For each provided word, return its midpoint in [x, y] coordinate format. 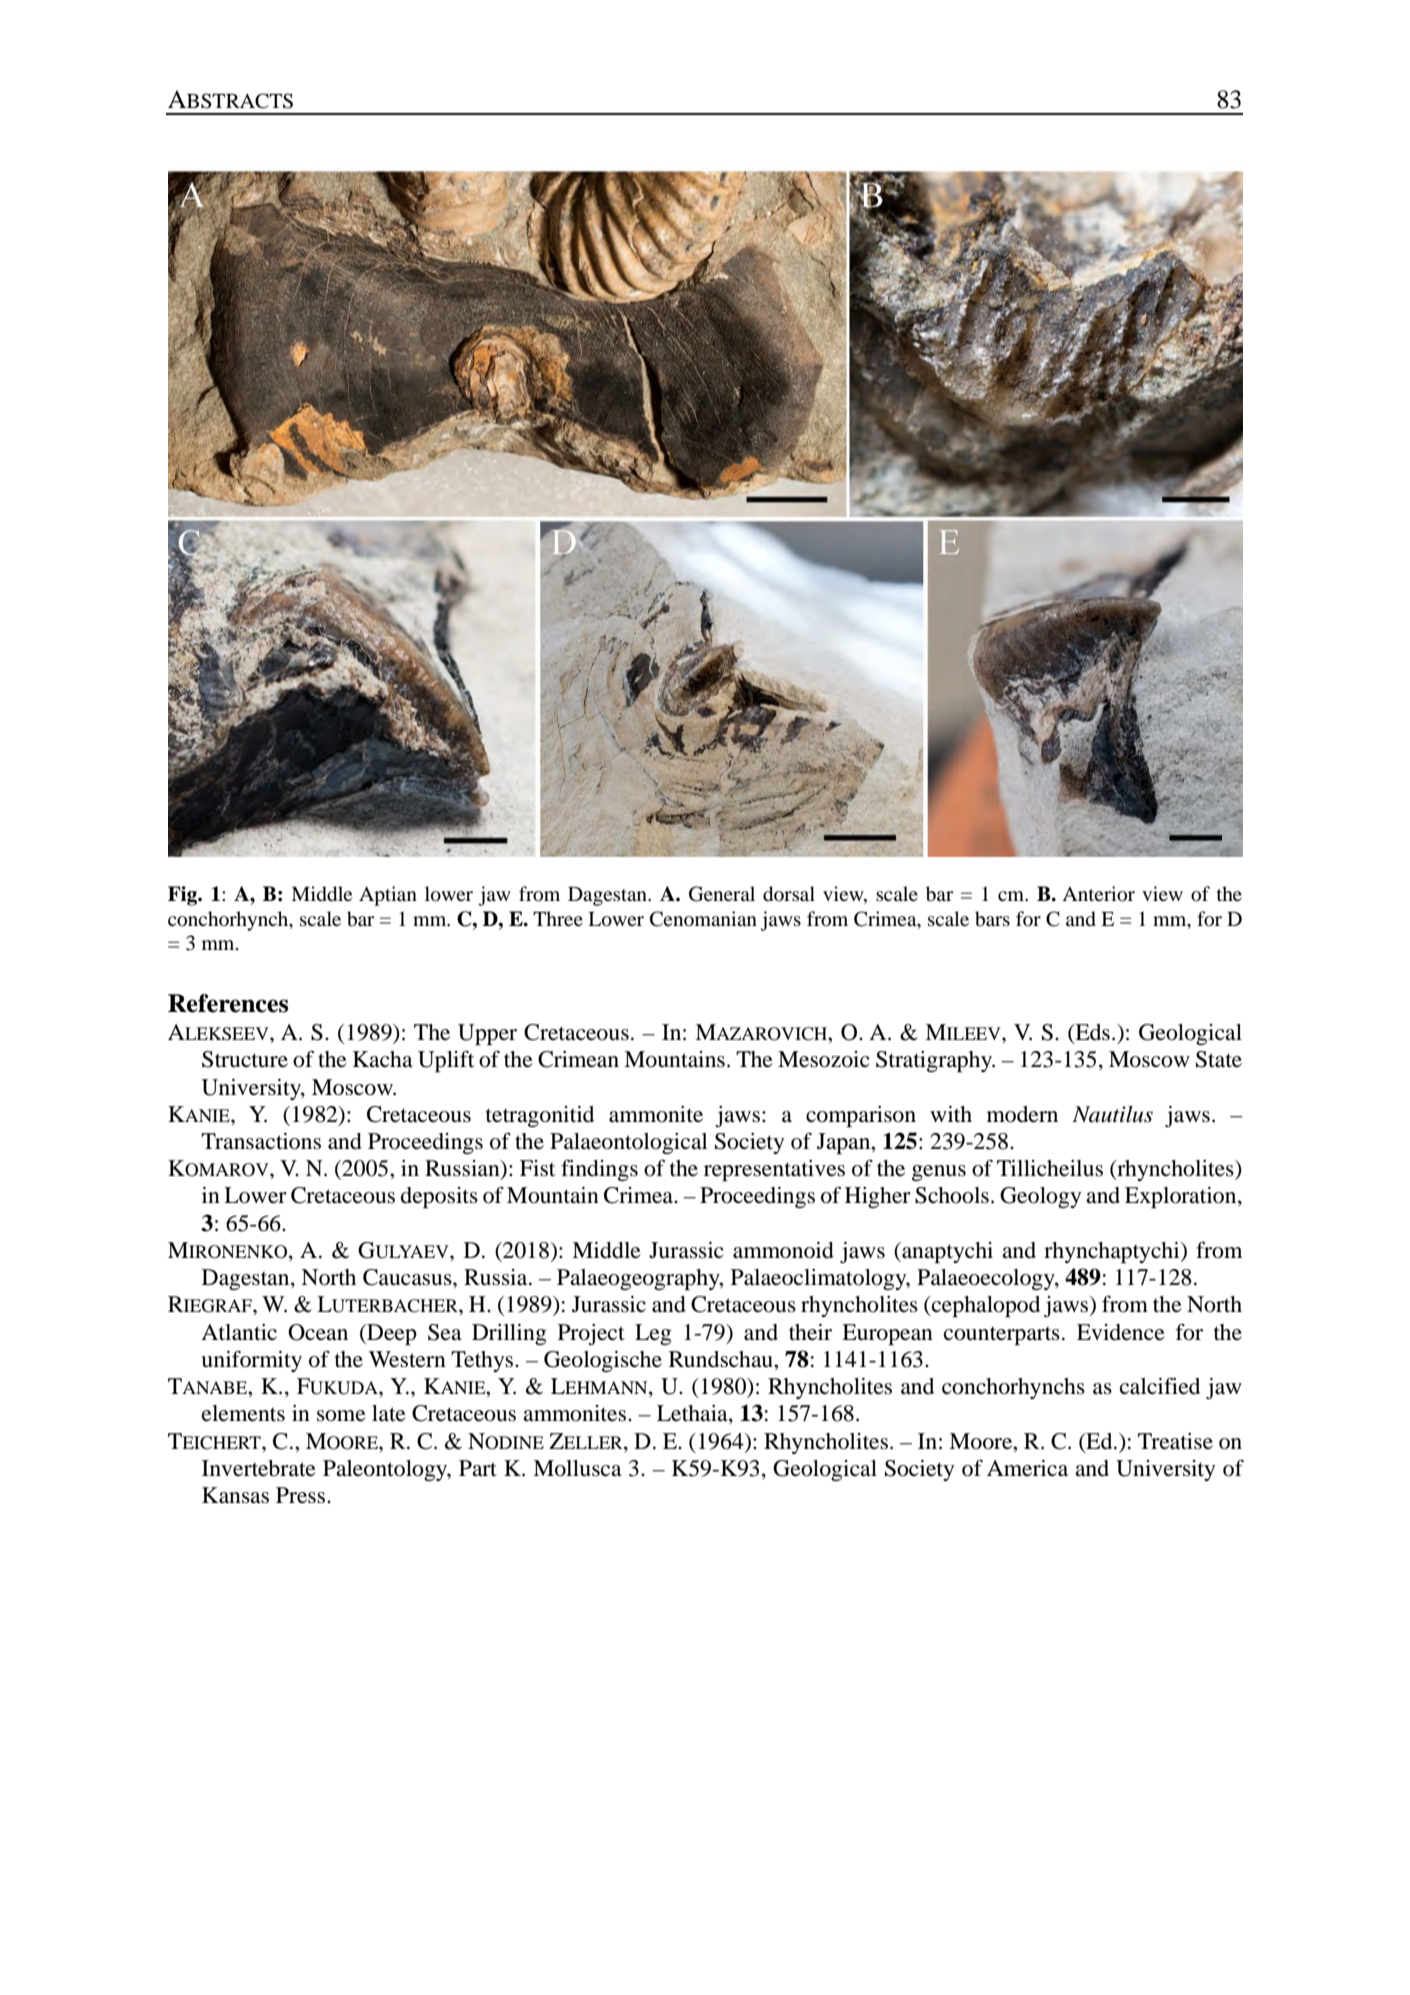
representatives [774, 1170]
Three [558, 918]
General [722, 894]
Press [302, 1495]
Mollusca [577, 1468]
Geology [1040, 1197]
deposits [439, 1197]
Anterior [1098, 894]
